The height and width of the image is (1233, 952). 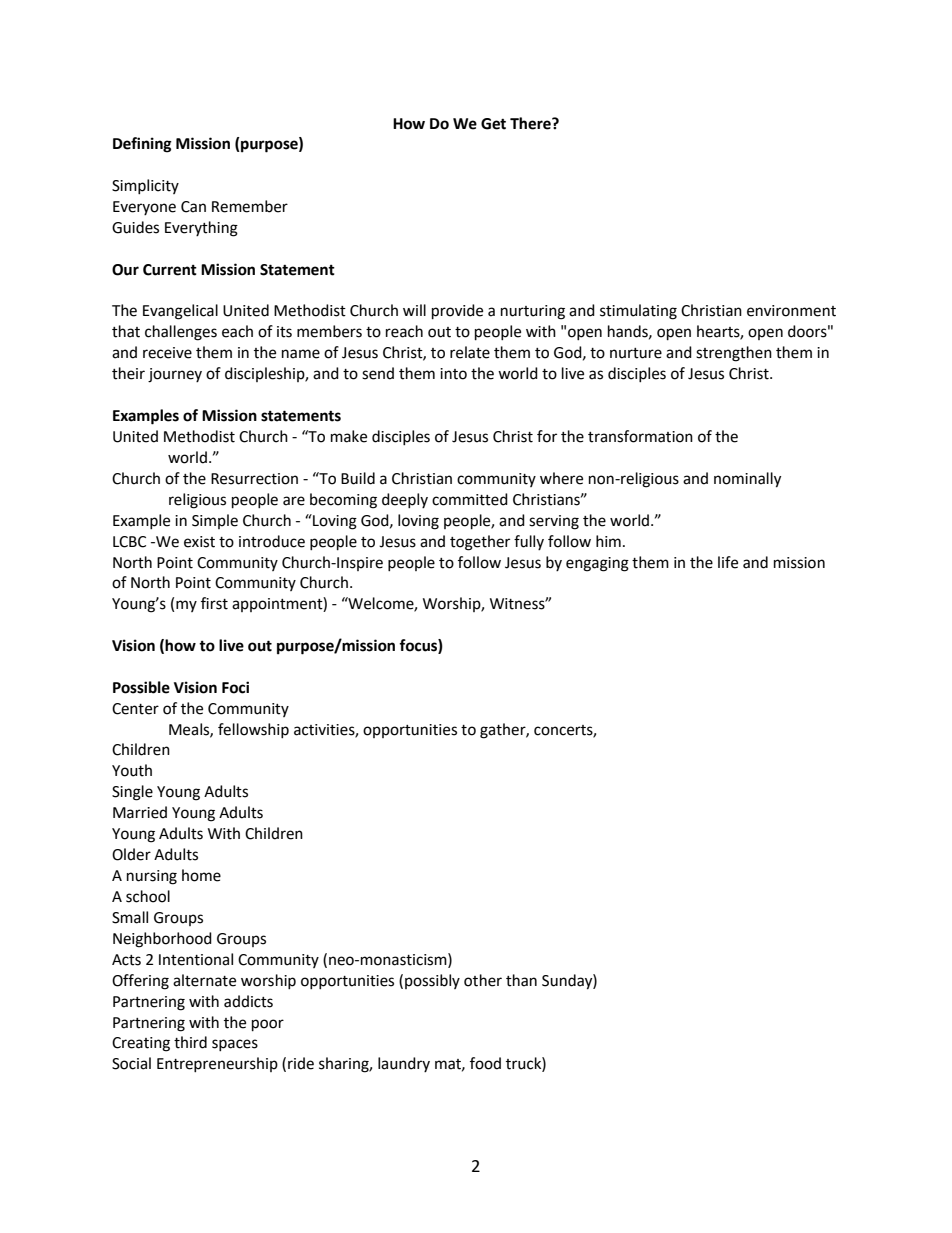 I want to click on food, so click(x=485, y=1063).
